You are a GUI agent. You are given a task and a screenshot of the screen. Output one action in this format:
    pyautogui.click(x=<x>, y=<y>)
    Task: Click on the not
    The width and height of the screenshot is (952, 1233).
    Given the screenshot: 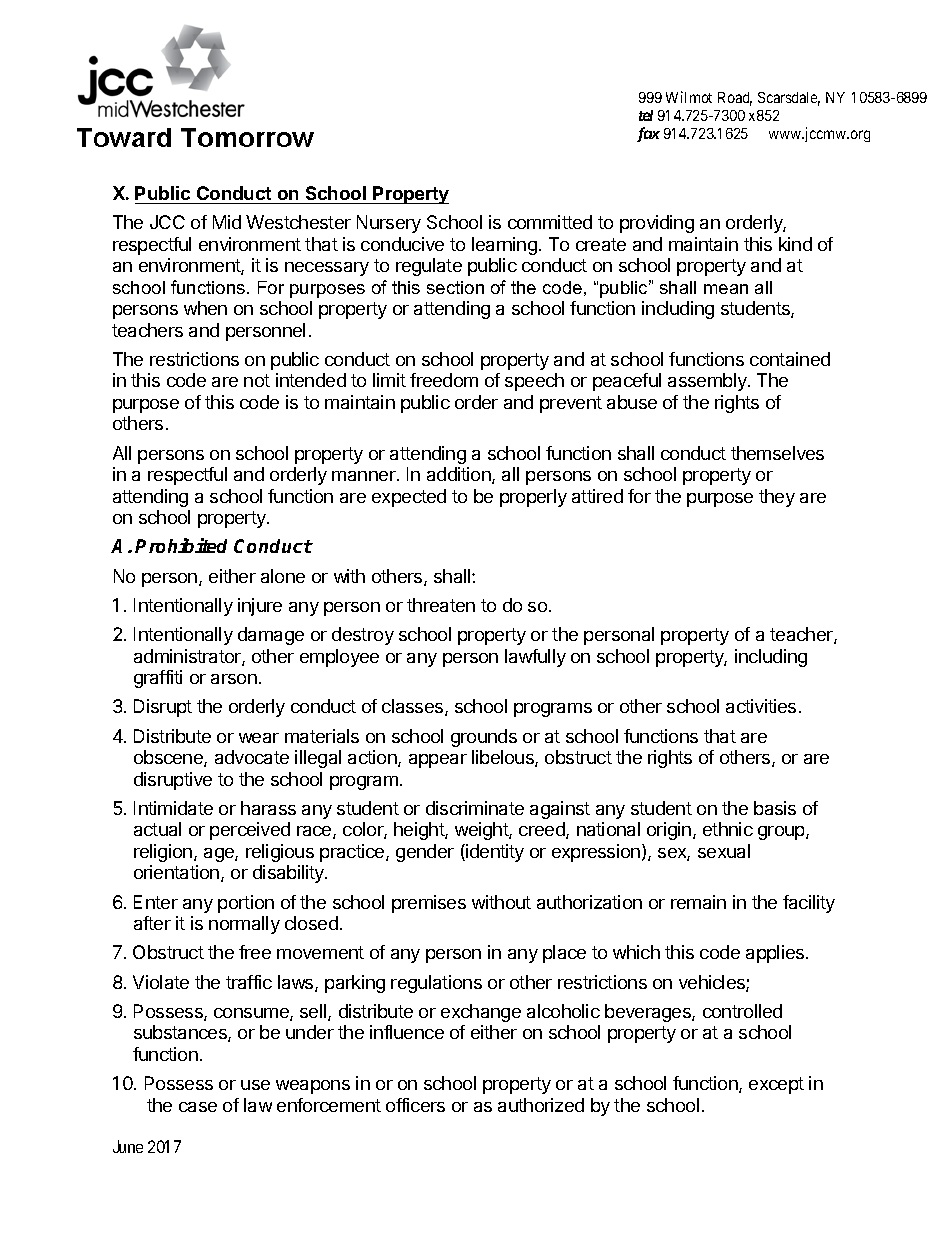 What is the action you would take?
    pyautogui.click(x=257, y=380)
